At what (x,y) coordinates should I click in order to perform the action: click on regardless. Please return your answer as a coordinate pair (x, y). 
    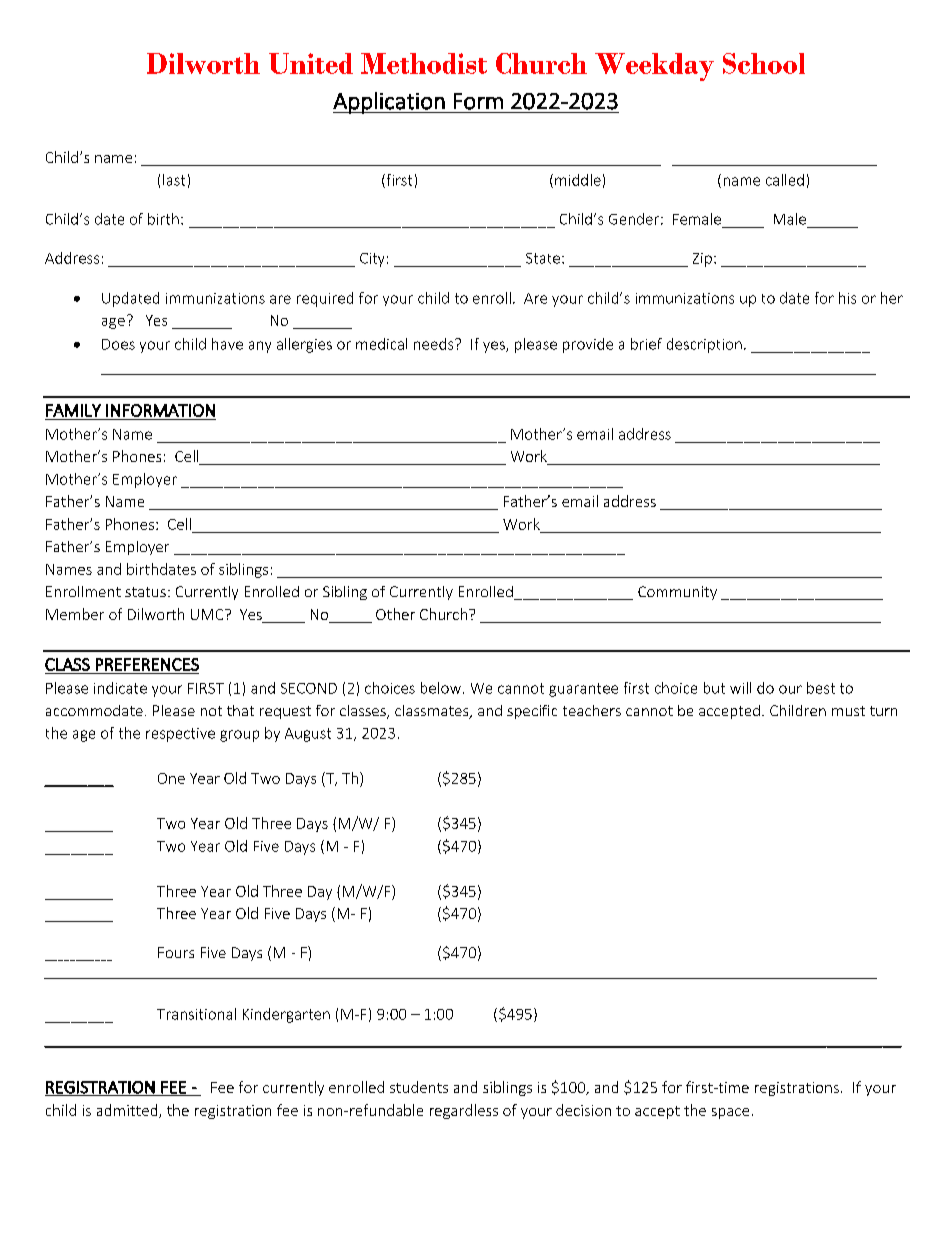
    Looking at the image, I should click on (464, 1111).
